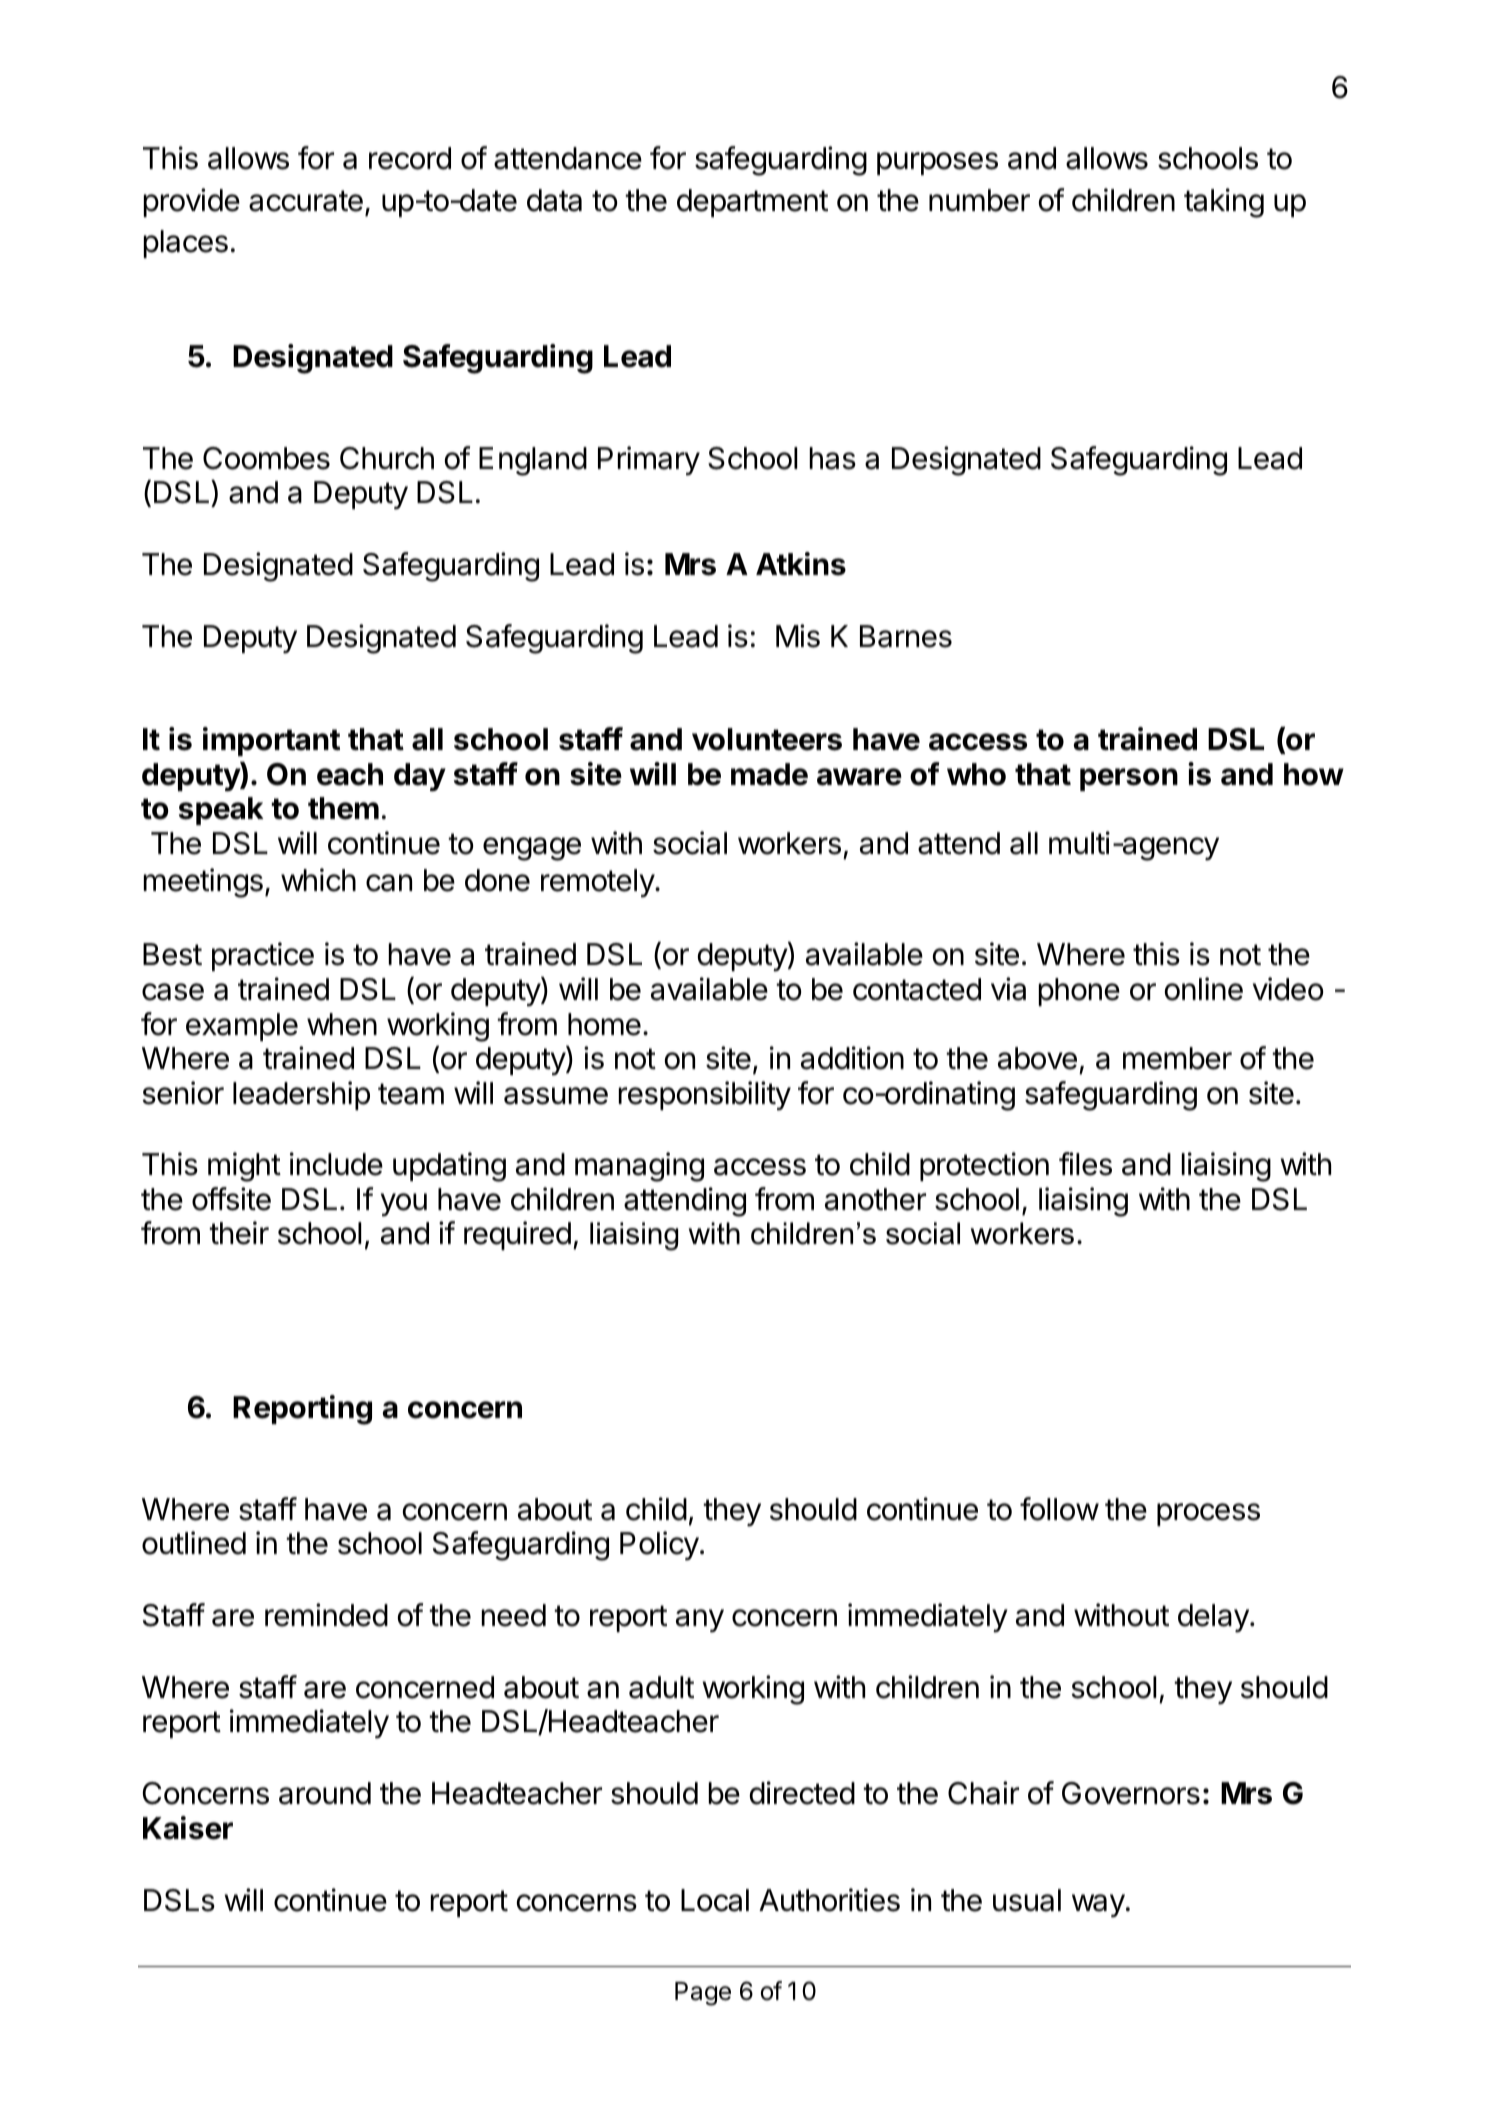  What do you see at coordinates (1204, 989) in the screenshot?
I see `online` at bounding box center [1204, 989].
